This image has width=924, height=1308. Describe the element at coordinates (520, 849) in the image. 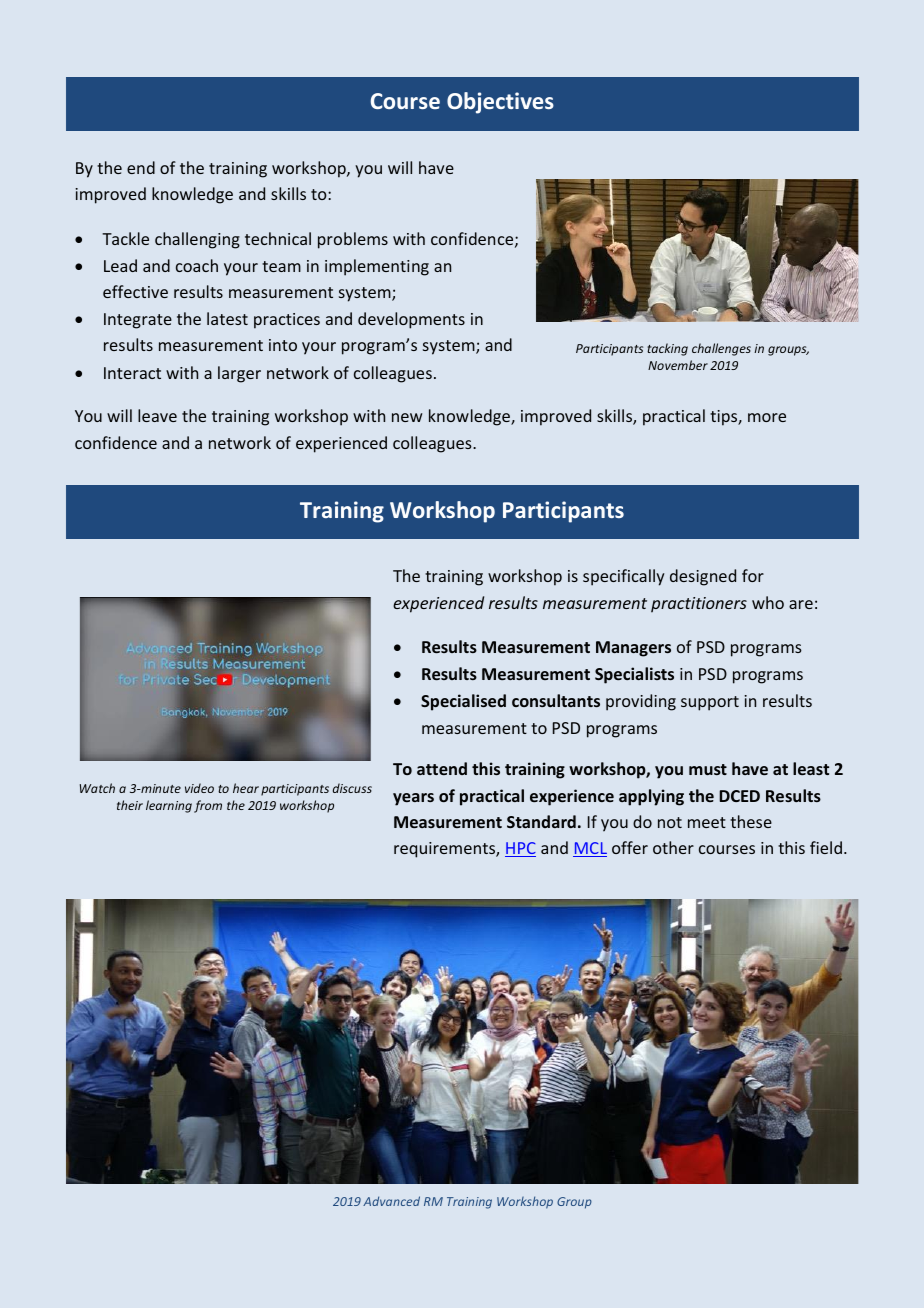

I see `HPC` at that location.
